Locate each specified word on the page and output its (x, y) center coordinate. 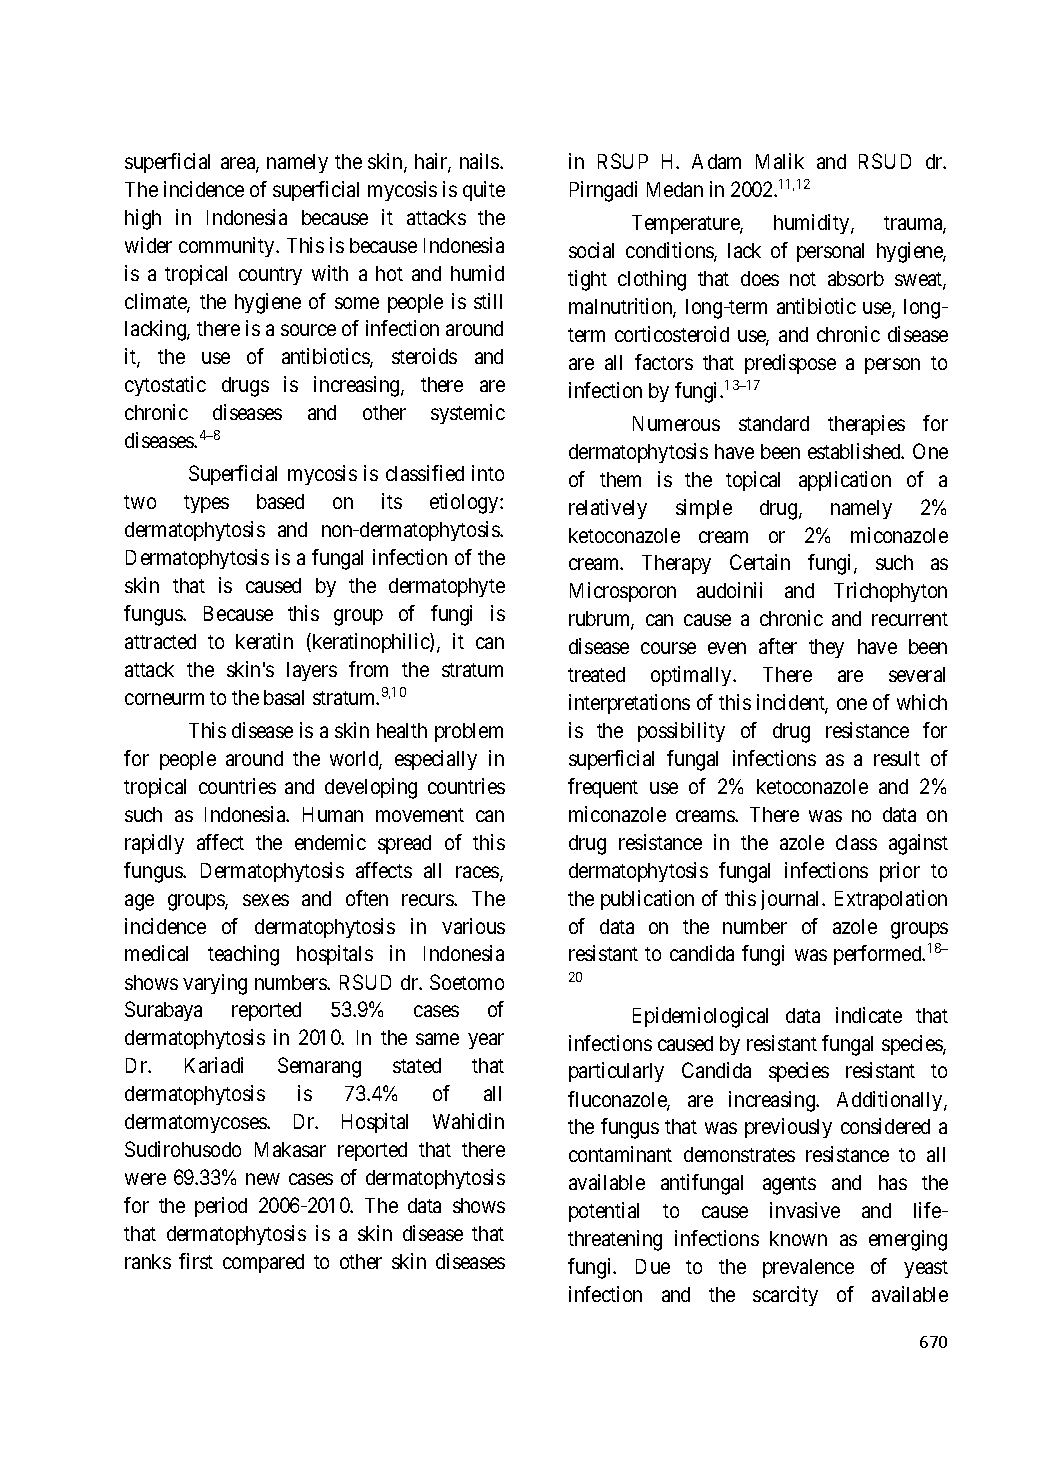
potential (604, 1212)
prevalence (808, 1268)
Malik (780, 161)
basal (284, 697)
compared (263, 1263)
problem (469, 732)
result (897, 758)
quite (484, 191)
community (228, 247)
